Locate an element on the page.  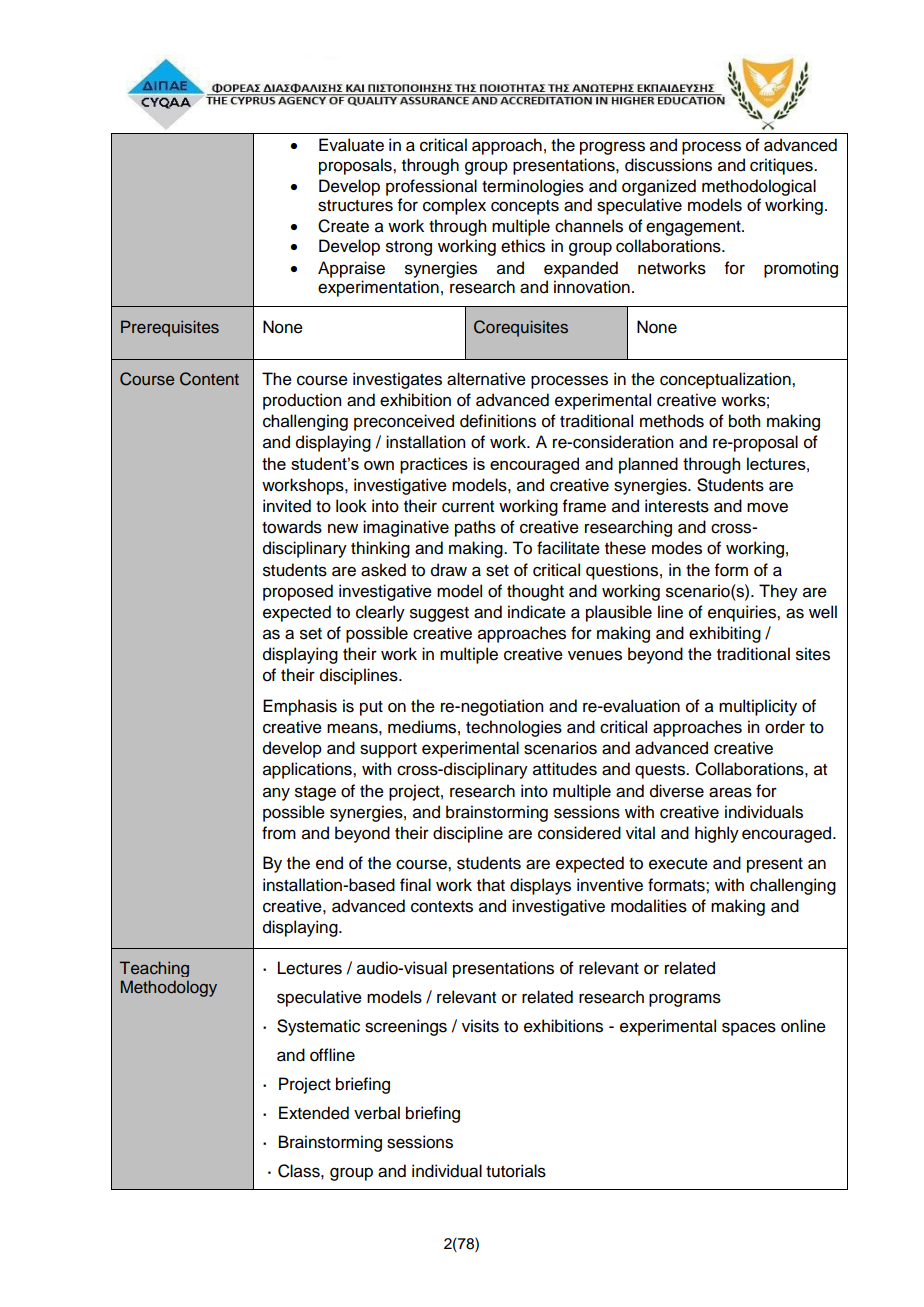
from is located at coordinates (279, 833).
